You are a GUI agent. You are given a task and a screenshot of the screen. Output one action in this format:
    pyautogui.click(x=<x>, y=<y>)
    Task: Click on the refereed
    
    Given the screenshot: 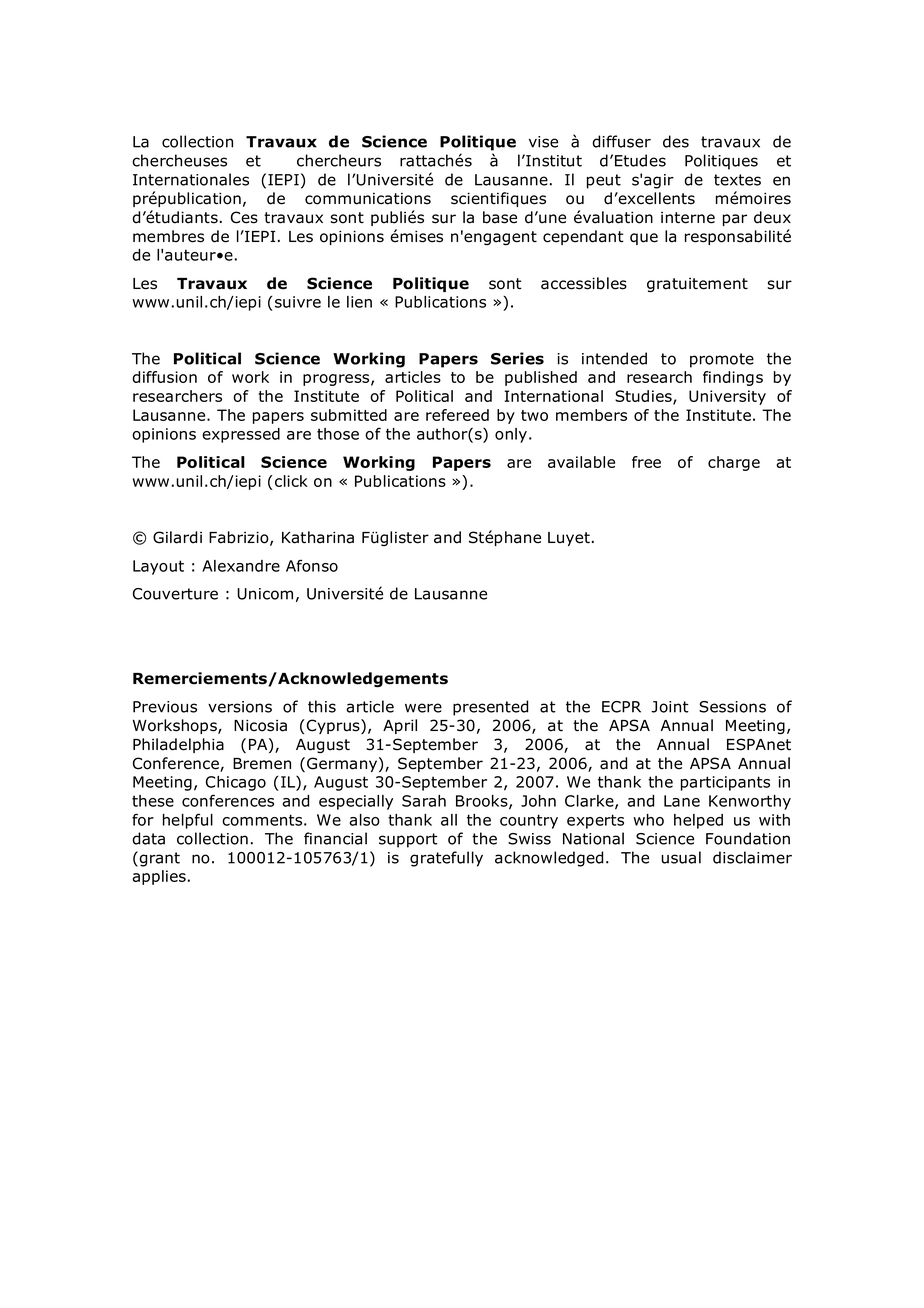 What is the action you would take?
    pyautogui.click(x=457, y=415)
